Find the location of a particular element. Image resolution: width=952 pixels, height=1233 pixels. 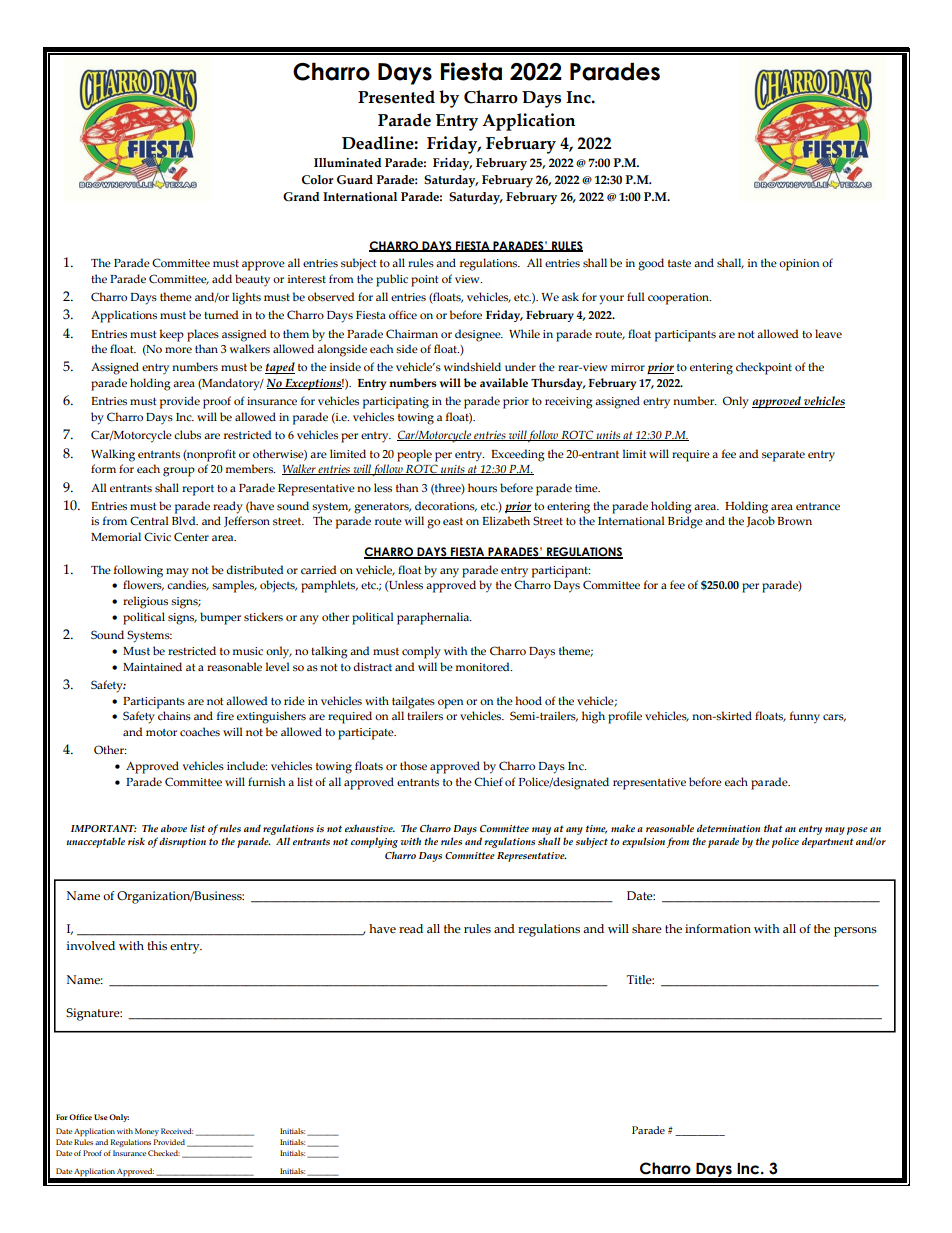

persons is located at coordinates (855, 932).
